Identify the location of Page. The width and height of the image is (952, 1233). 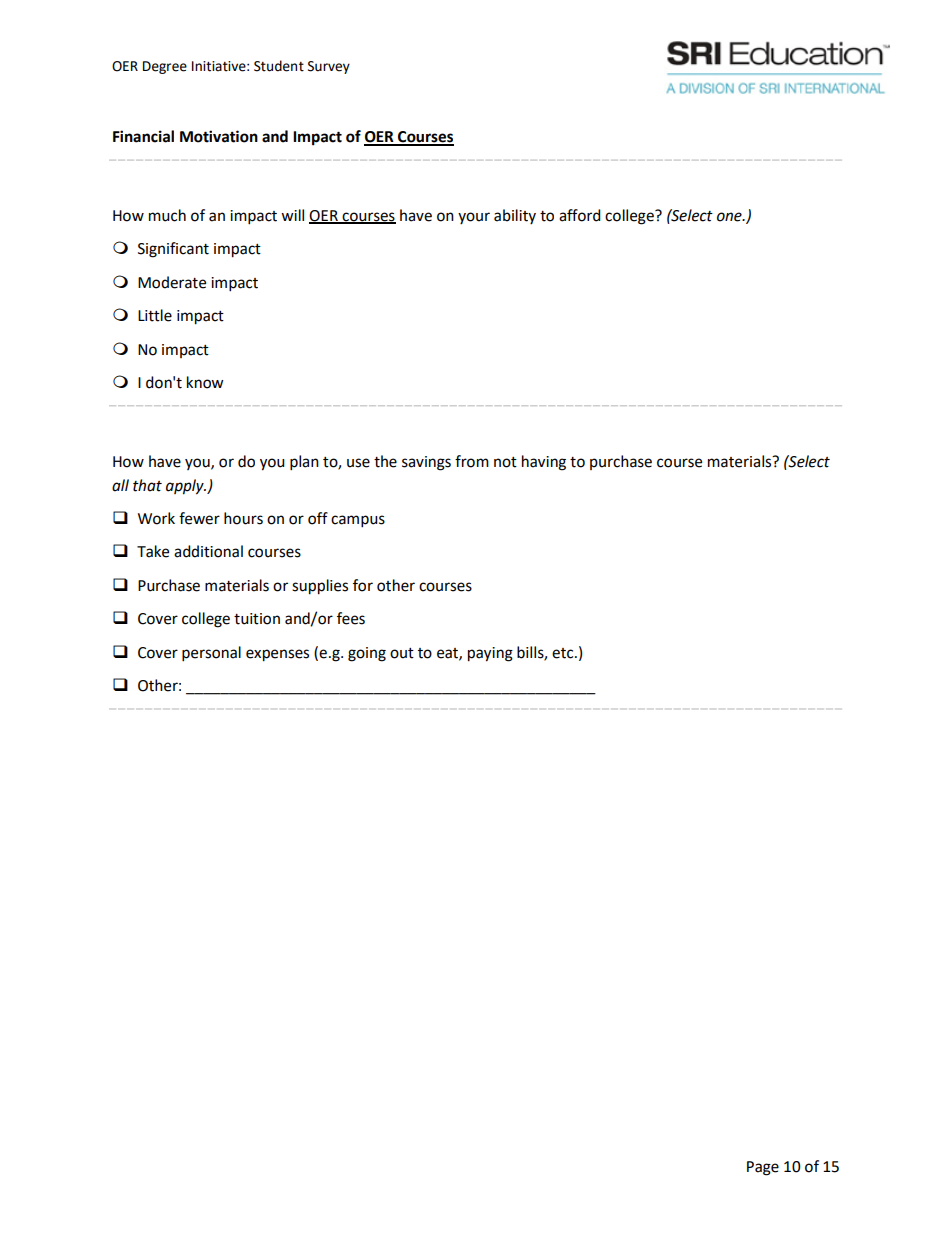
(763, 1168).
